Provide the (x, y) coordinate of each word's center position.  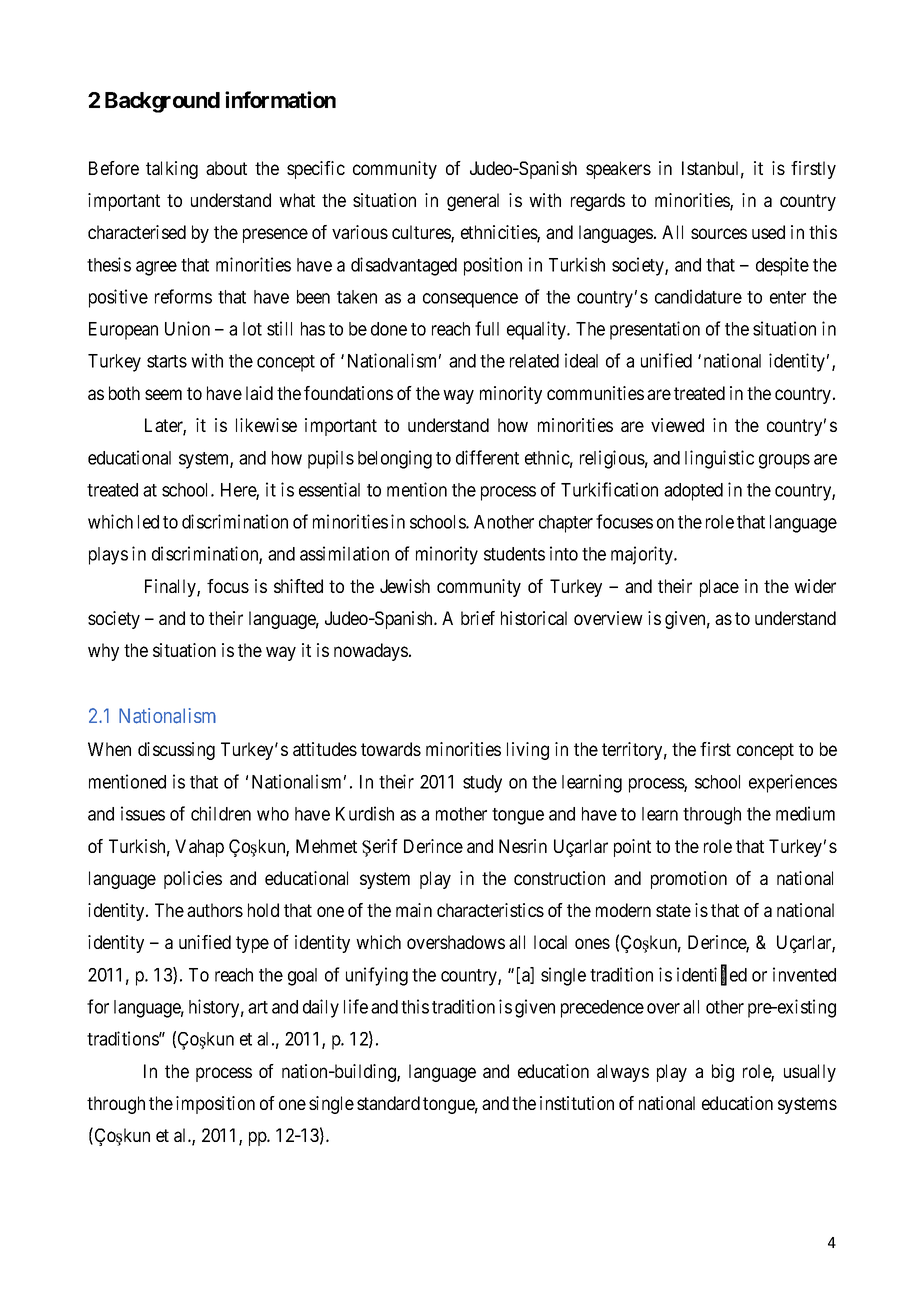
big (723, 1073)
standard (388, 1103)
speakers (618, 170)
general (473, 202)
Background (162, 102)
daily (321, 1008)
